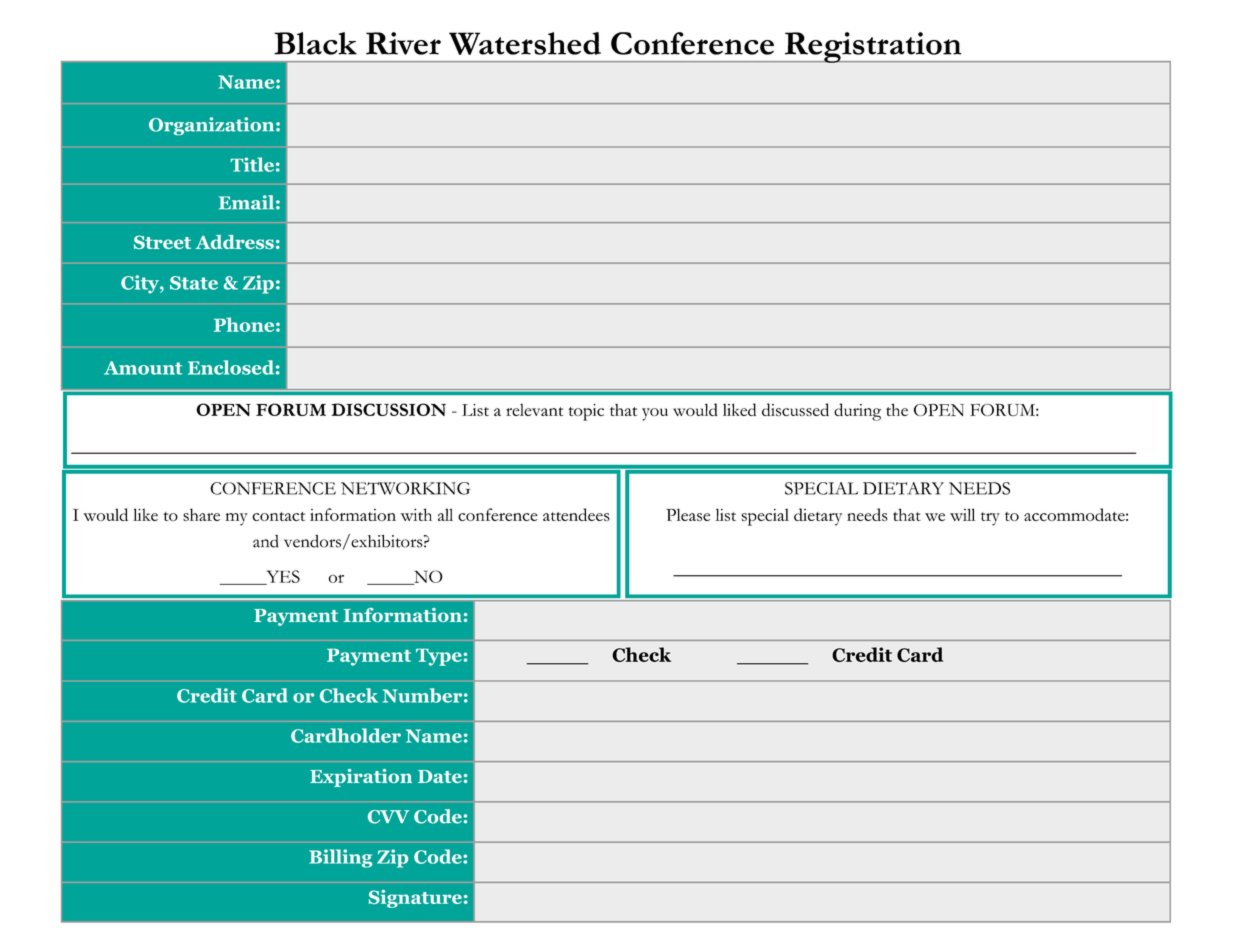 This screenshot has width=1233, height=952. What do you see at coordinates (234, 242) in the screenshot?
I see `Address` at bounding box center [234, 242].
